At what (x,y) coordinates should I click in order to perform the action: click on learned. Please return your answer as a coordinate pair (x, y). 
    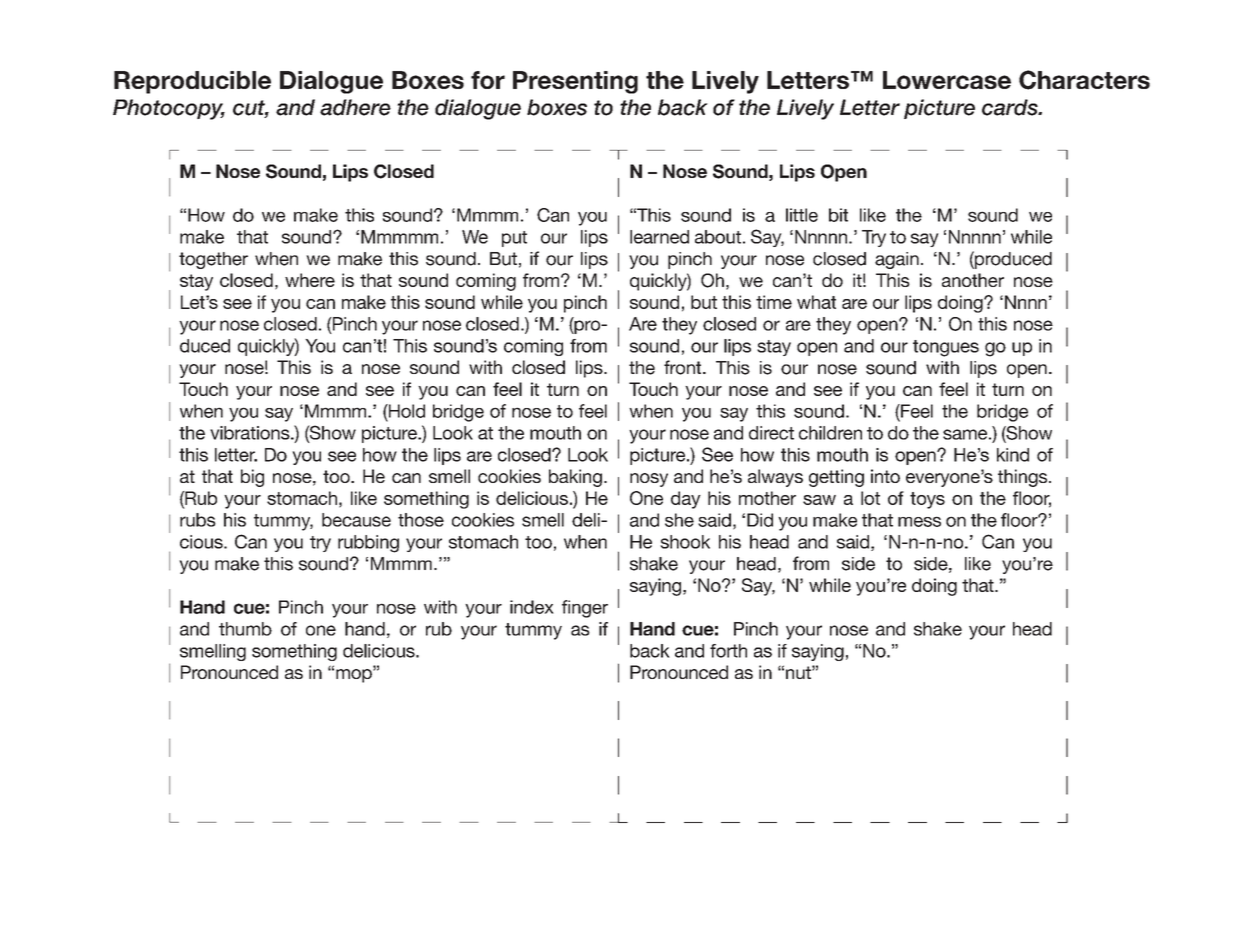
    Looking at the image, I should click on (659, 237).
